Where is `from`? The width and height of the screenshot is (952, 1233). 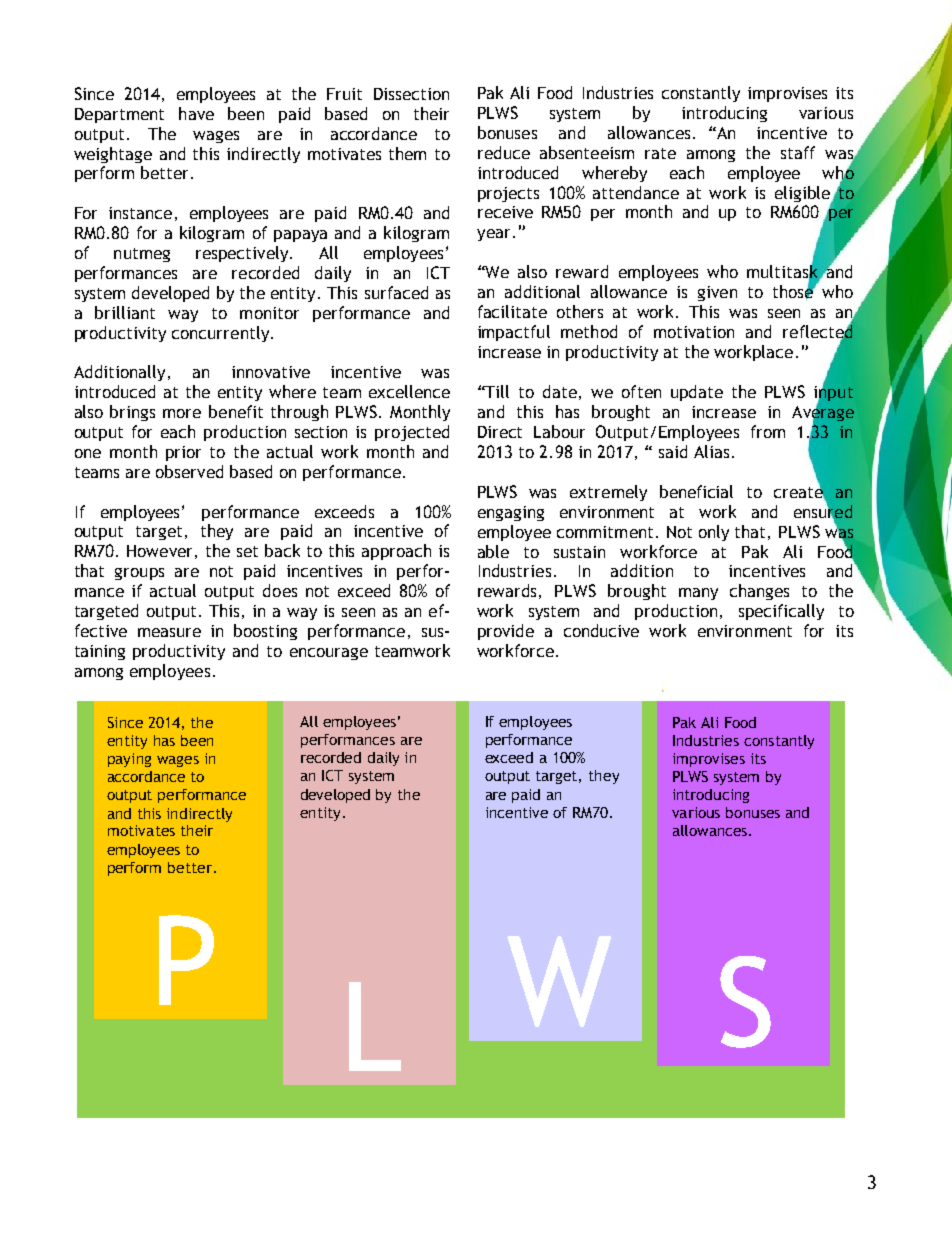 from is located at coordinates (768, 431).
